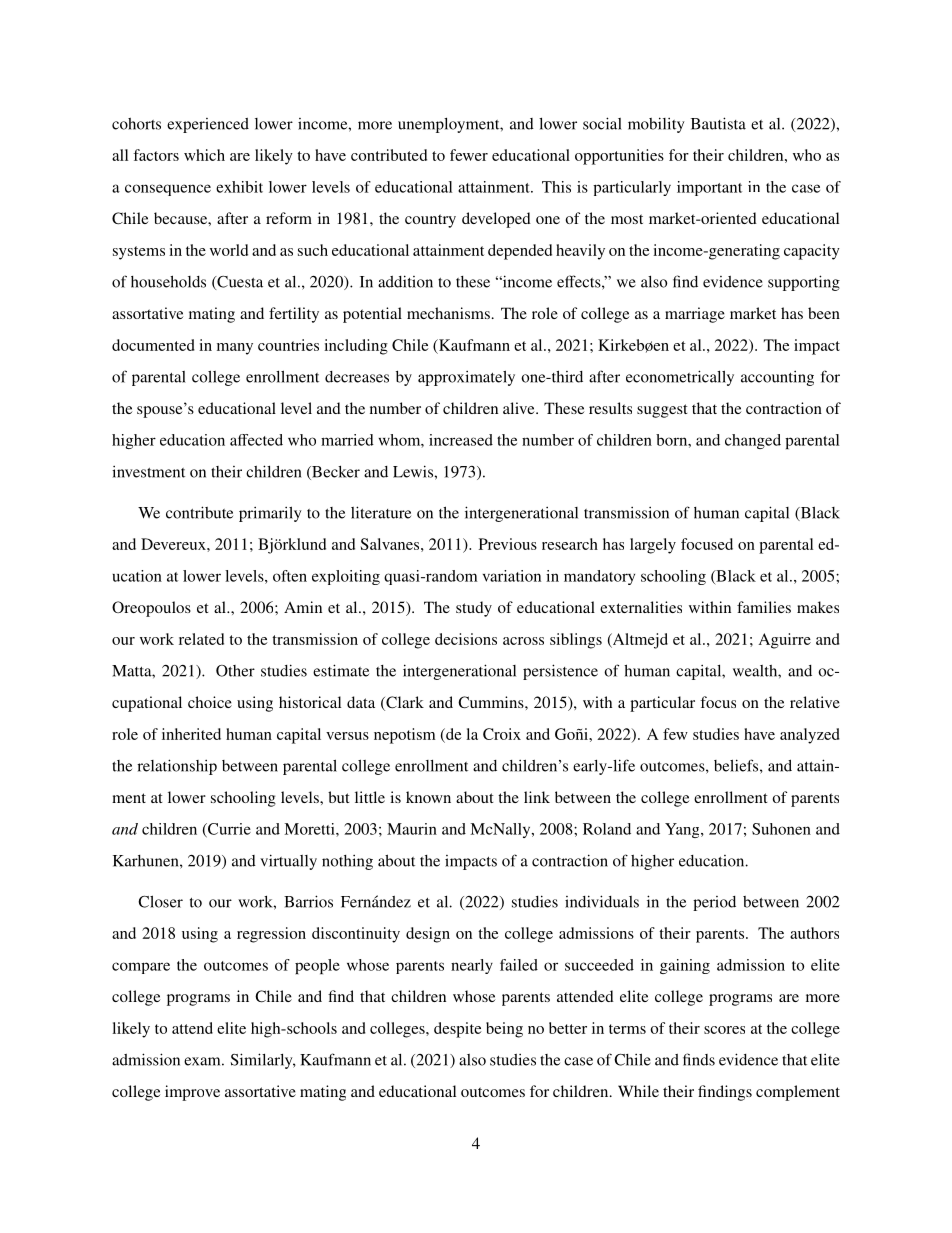 The height and width of the screenshot is (1233, 952). Describe the element at coordinates (458, 1030) in the screenshot. I see `despite` at that location.
